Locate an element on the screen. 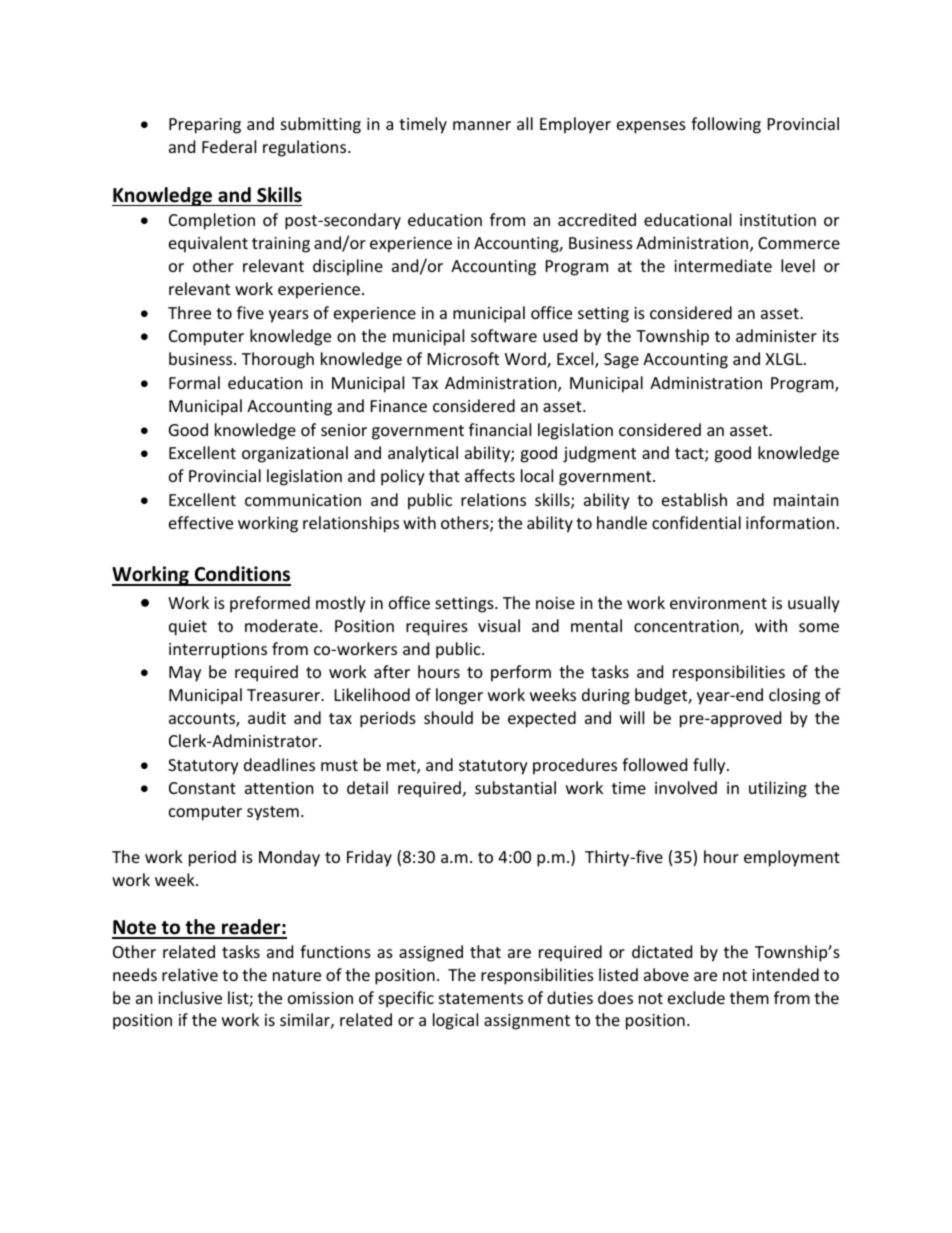 This screenshot has height=1233, width=952. inclusive is located at coordinates (190, 997).
